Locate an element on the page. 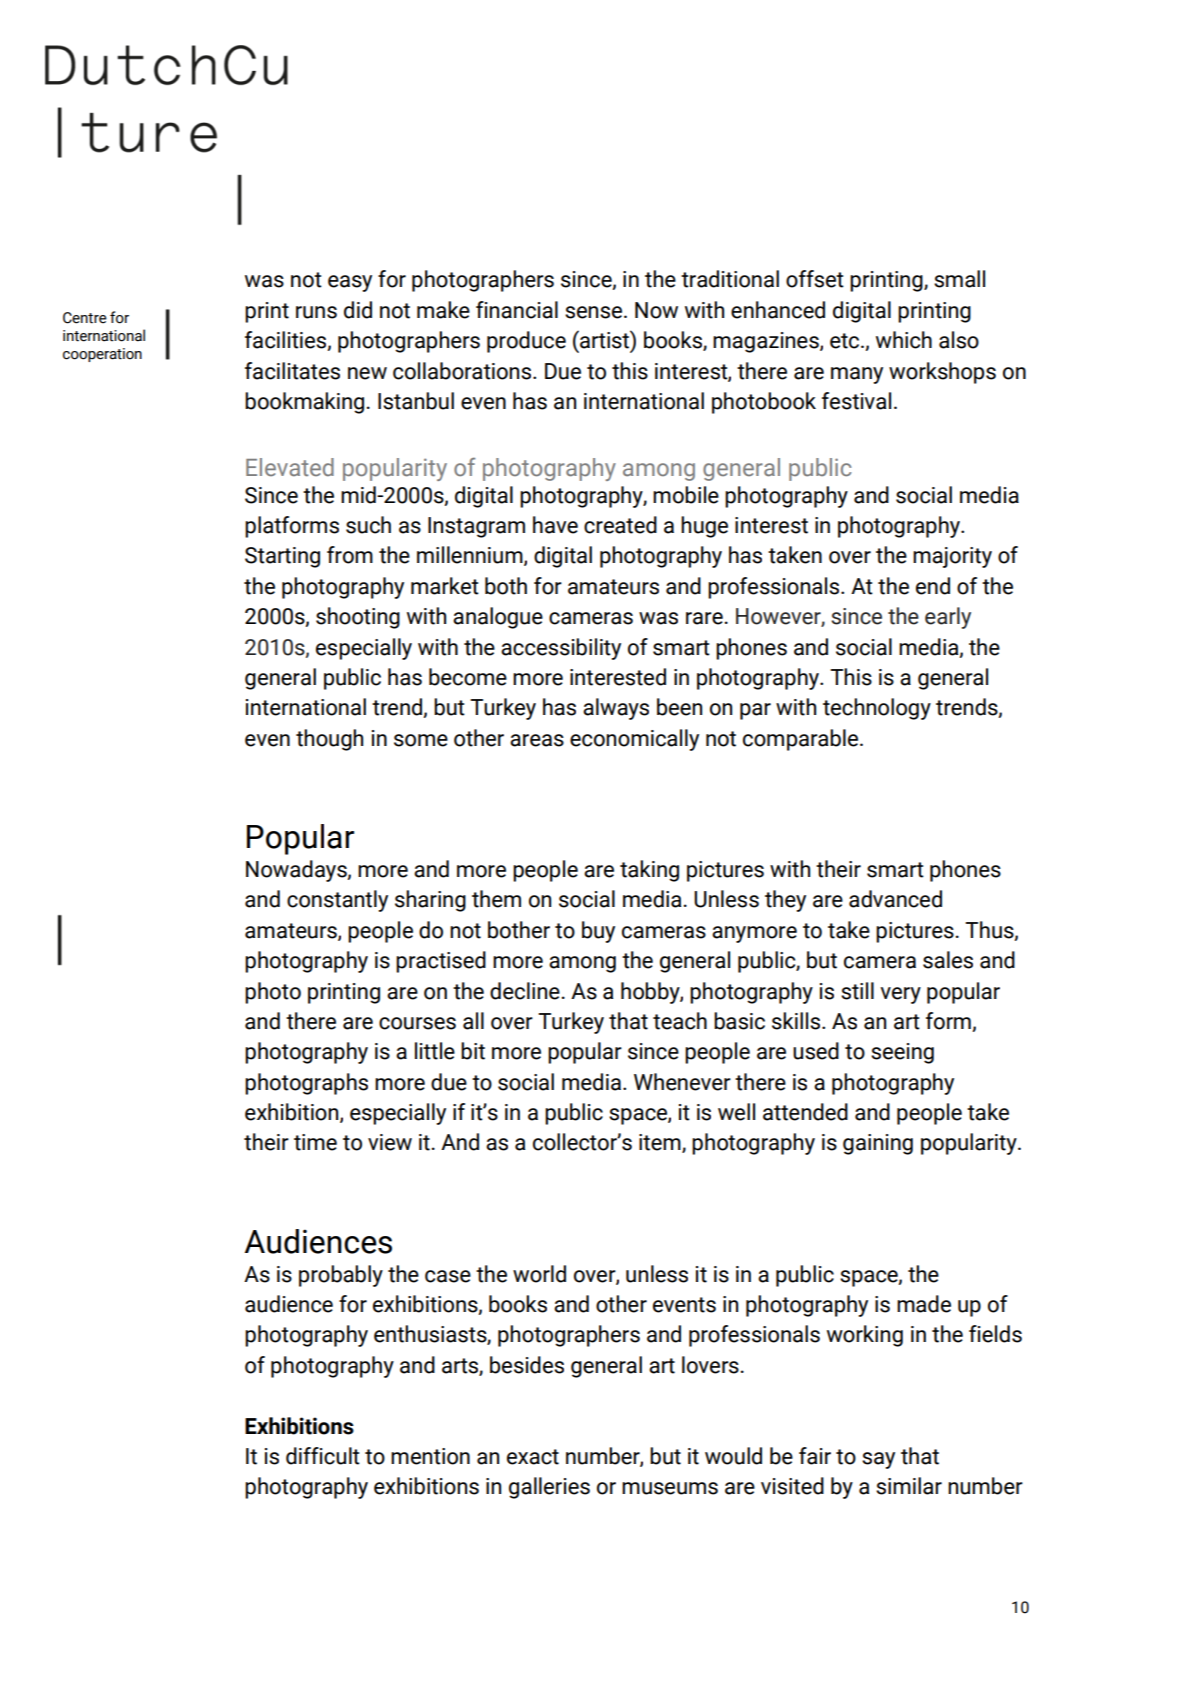 The height and width of the document is (1685, 1192). advanced is located at coordinates (895, 899).
